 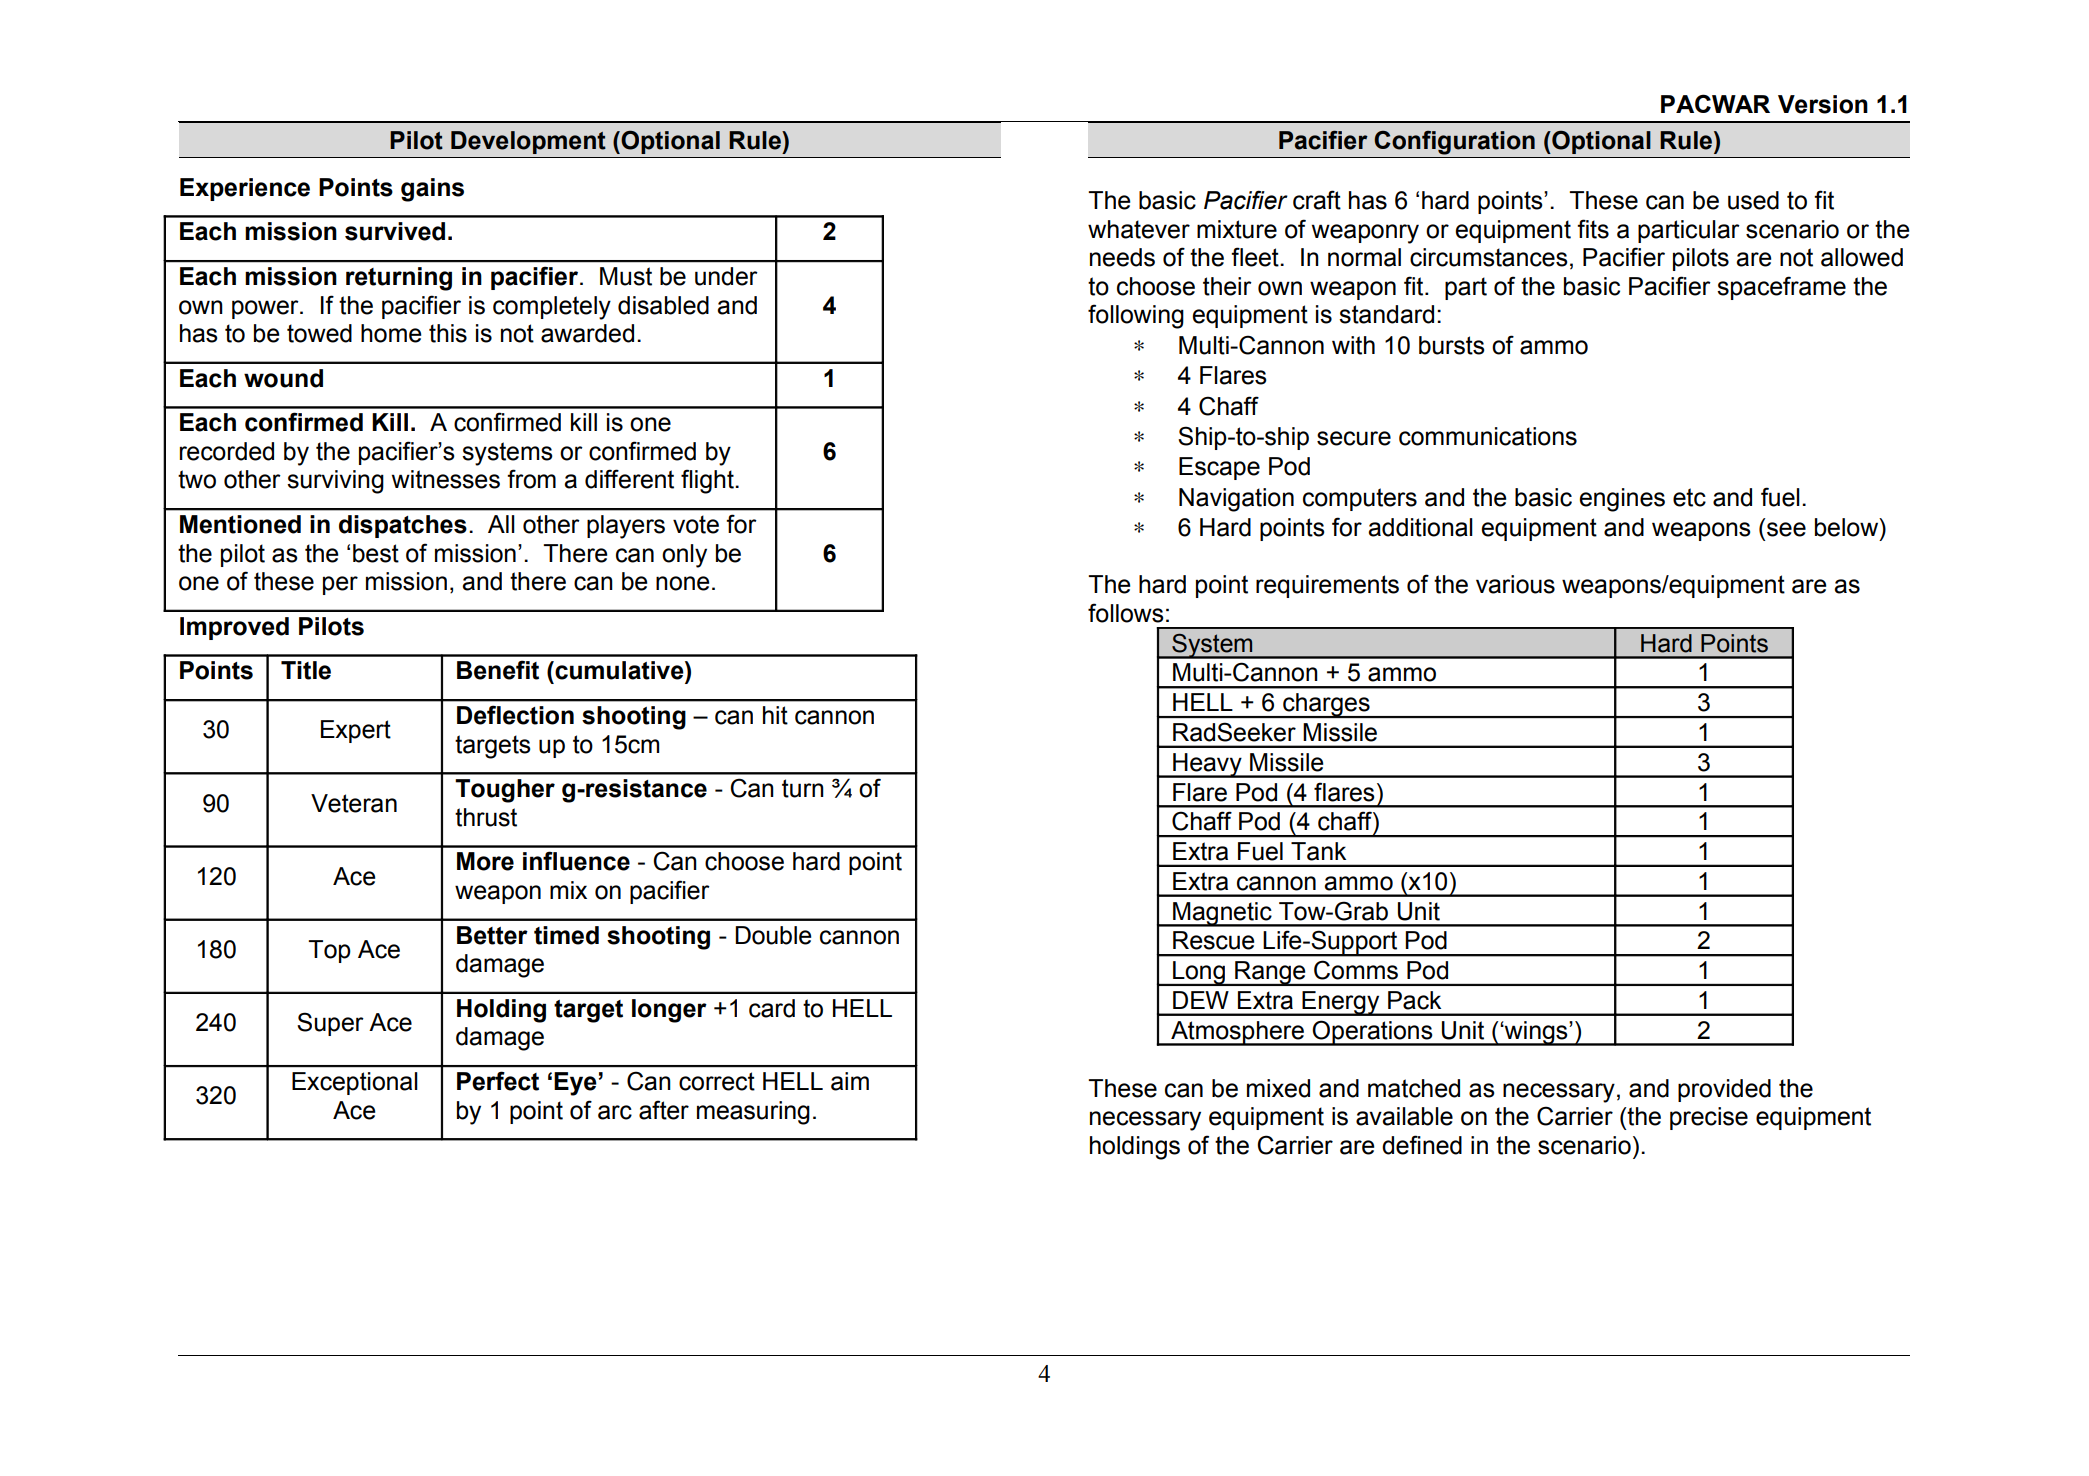 I want to click on Improved, so click(x=234, y=628).
